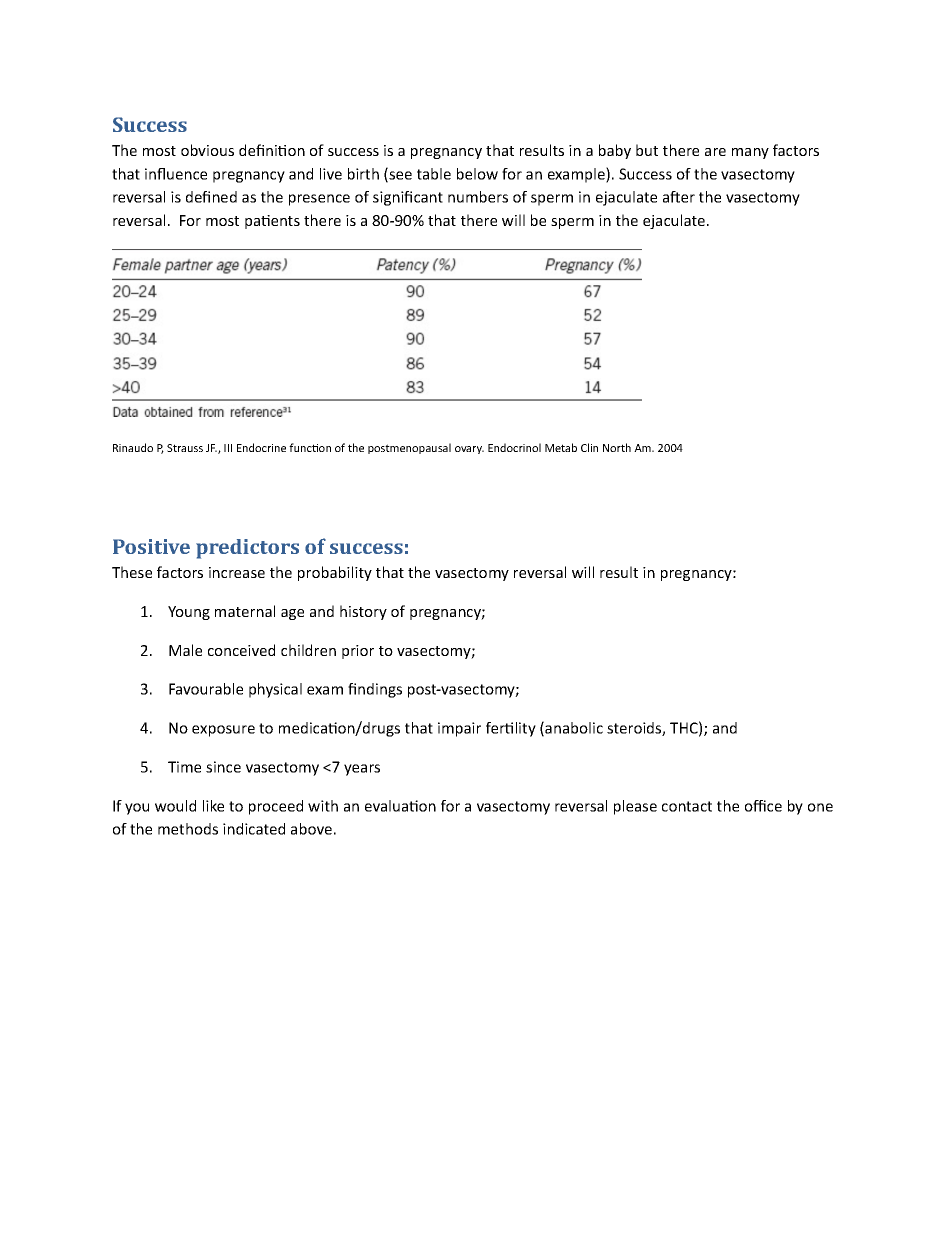 This screenshot has height=1233, width=952. What do you see at coordinates (363, 612) in the screenshot?
I see `history` at bounding box center [363, 612].
